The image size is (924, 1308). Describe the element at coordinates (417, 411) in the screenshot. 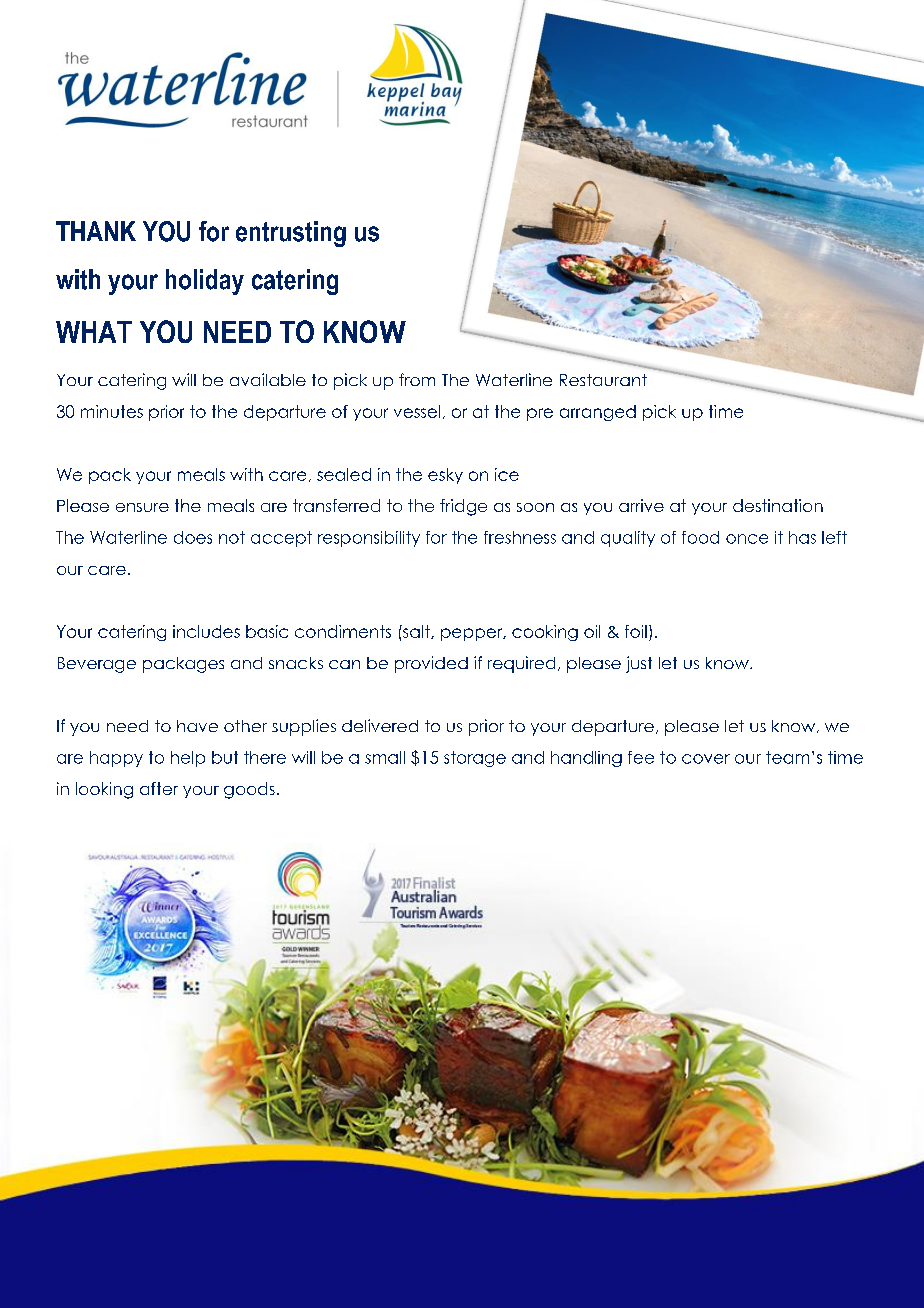

I see `vessel` at that location.
